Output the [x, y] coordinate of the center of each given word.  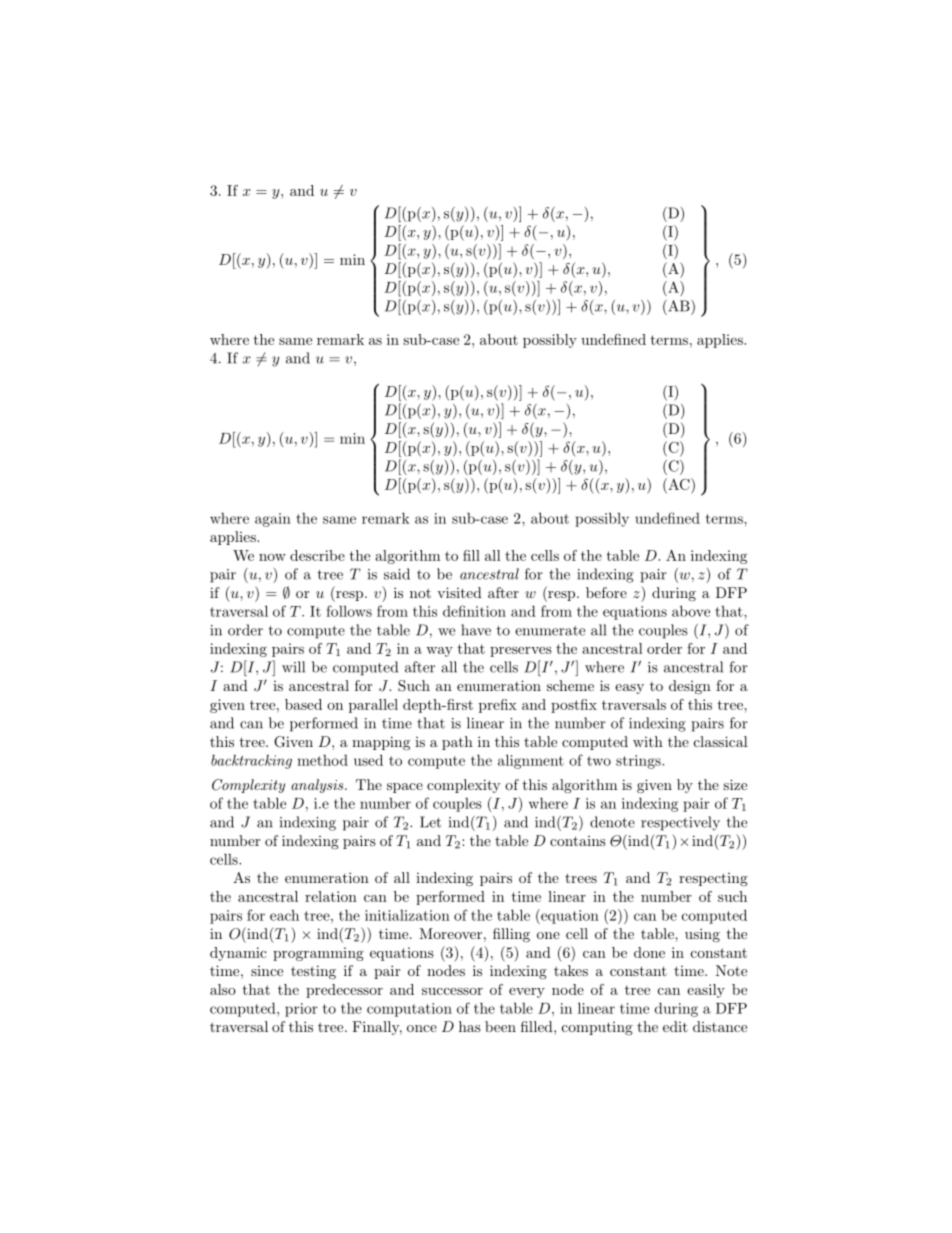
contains [578, 841]
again [273, 520]
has [470, 1026]
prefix [498, 706]
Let [430, 822]
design [690, 687]
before [606, 592]
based [303, 704]
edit [675, 1026]
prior [301, 1010]
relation [331, 896]
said [397, 574]
